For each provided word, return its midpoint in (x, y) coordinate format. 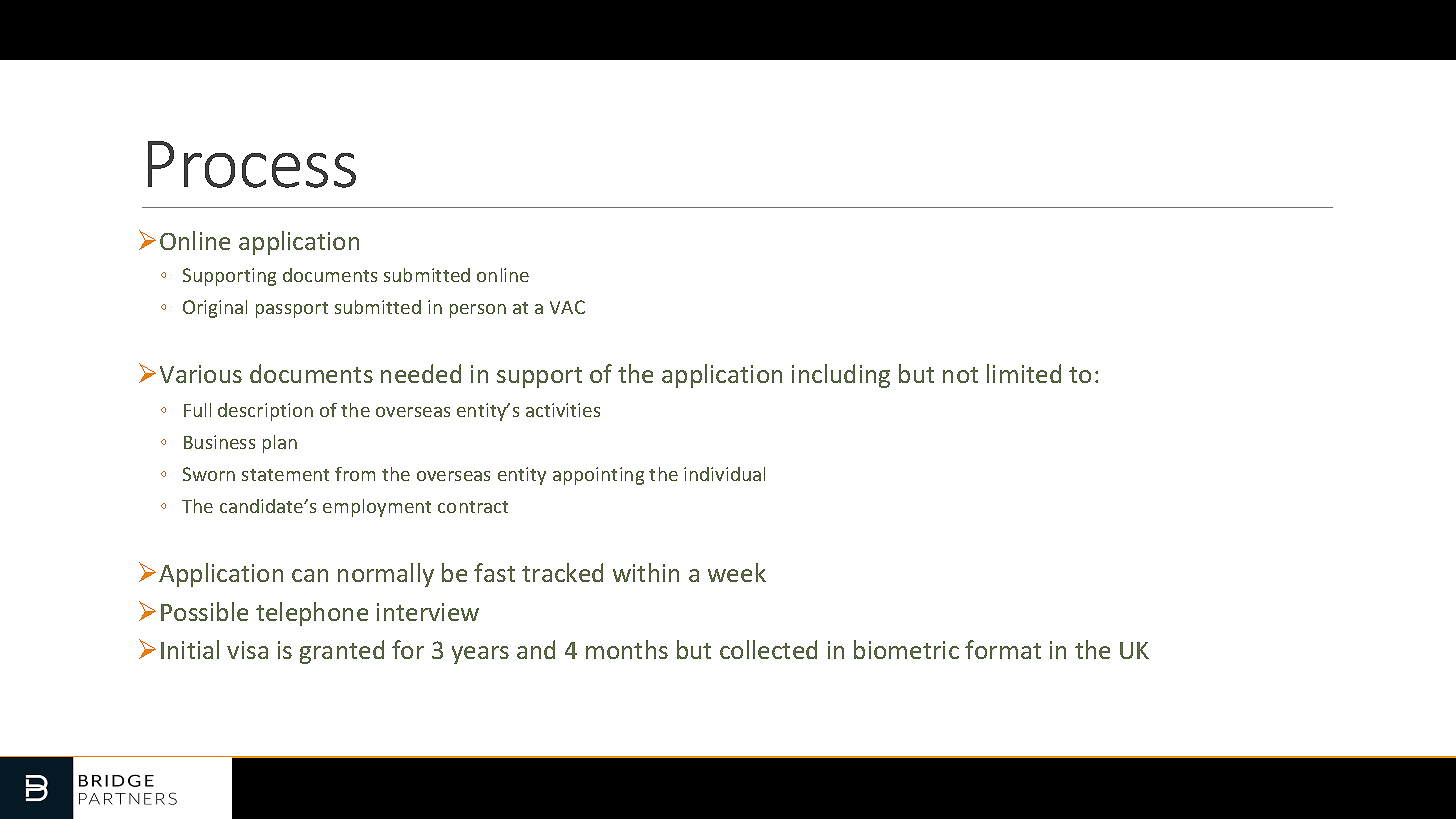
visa (247, 650)
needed (421, 373)
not (960, 375)
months (627, 649)
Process (252, 164)
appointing (598, 476)
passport (292, 310)
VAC (567, 307)
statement (285, 475)
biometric (906, 649)
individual (724, 474)
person (478, 311)
